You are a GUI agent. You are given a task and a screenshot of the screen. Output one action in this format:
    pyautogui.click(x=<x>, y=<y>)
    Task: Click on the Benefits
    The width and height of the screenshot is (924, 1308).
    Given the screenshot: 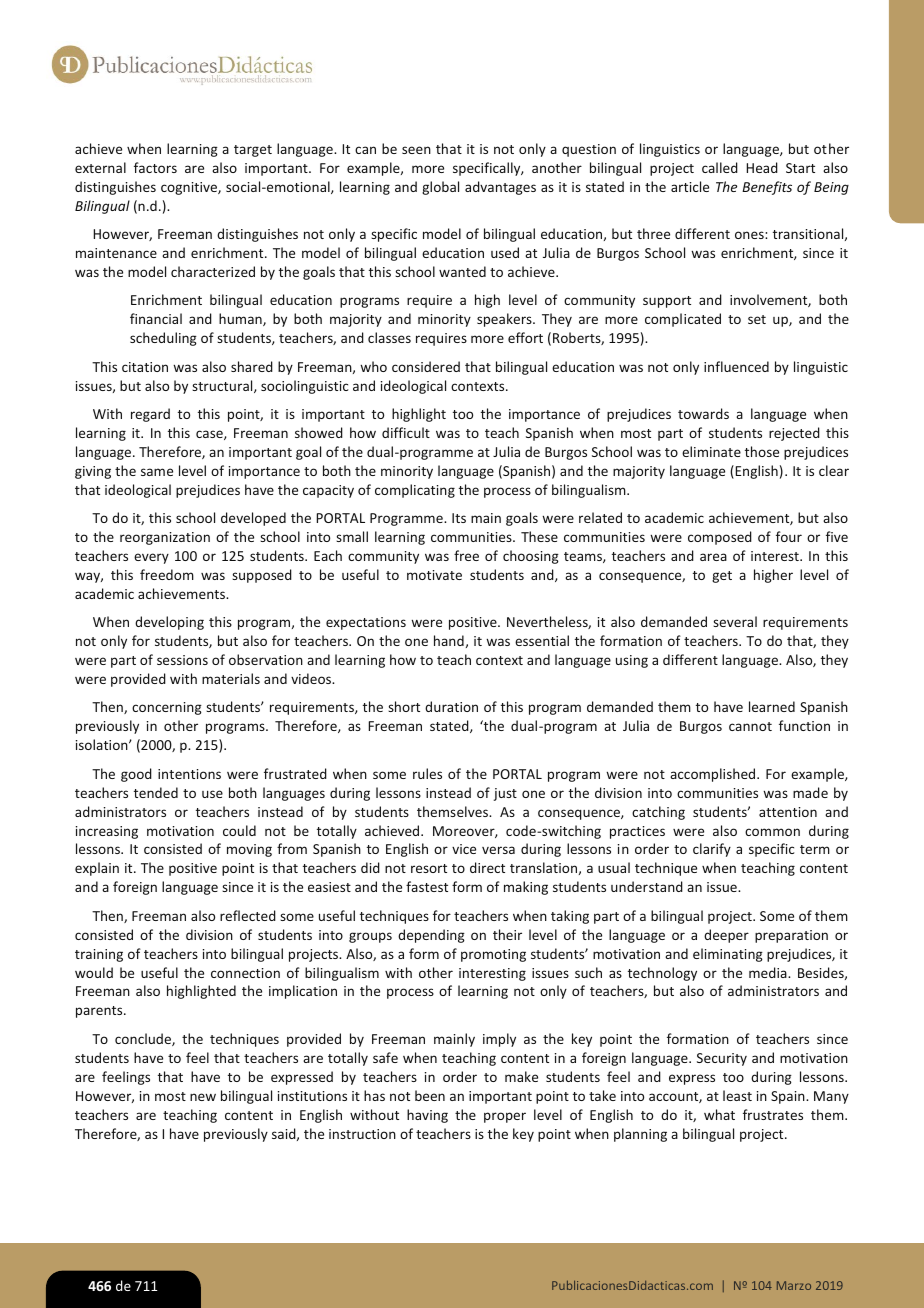 What is the action you would take?
    pyautogui.click(x=767, y=188)
